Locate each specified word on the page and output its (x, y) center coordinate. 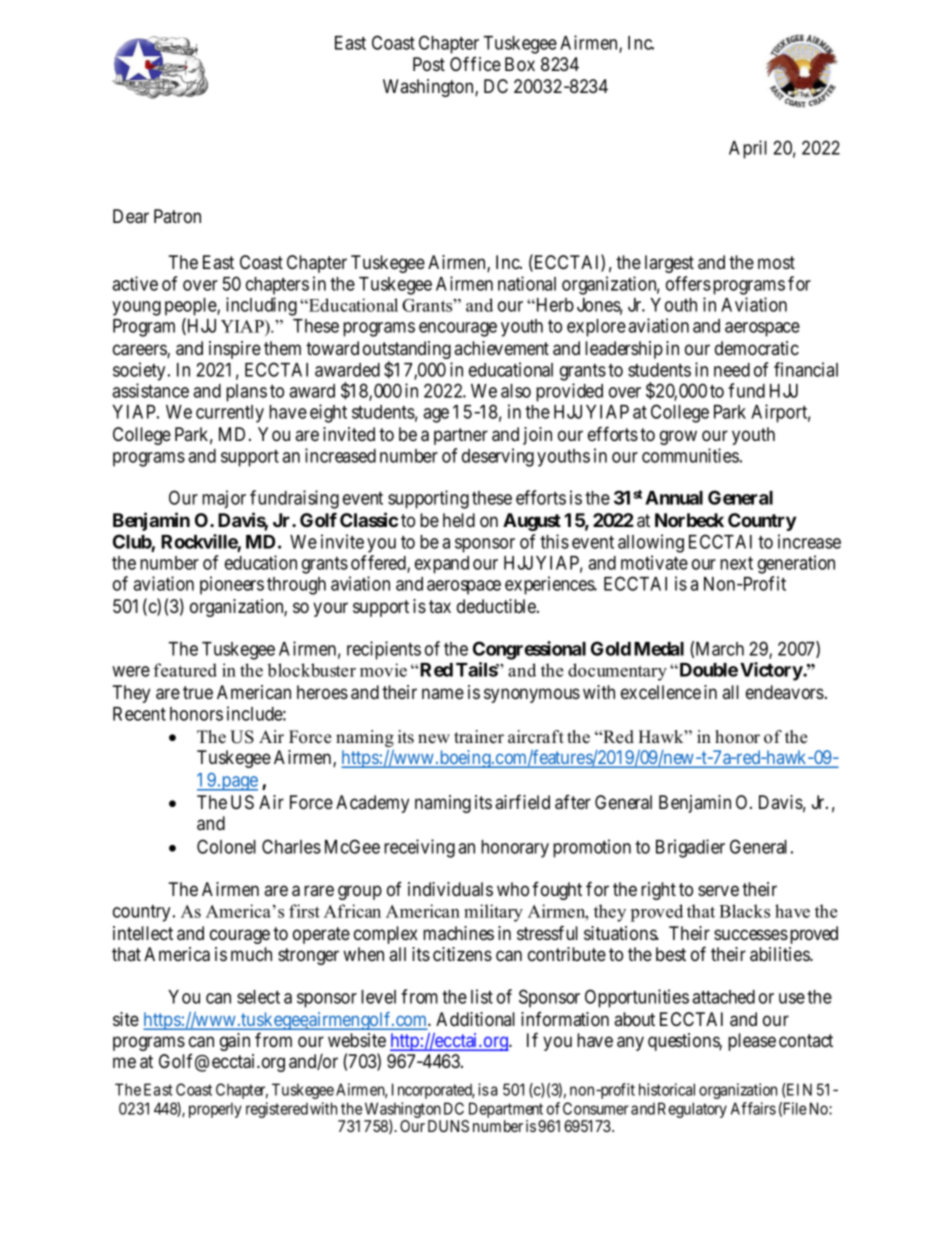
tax (440, 606)
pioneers (232, 585)
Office (475, 63)
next (736, 563)
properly (215, 1110)
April (748, 149)
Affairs (753, 1108)
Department (505, 1111)
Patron (177, 216)
